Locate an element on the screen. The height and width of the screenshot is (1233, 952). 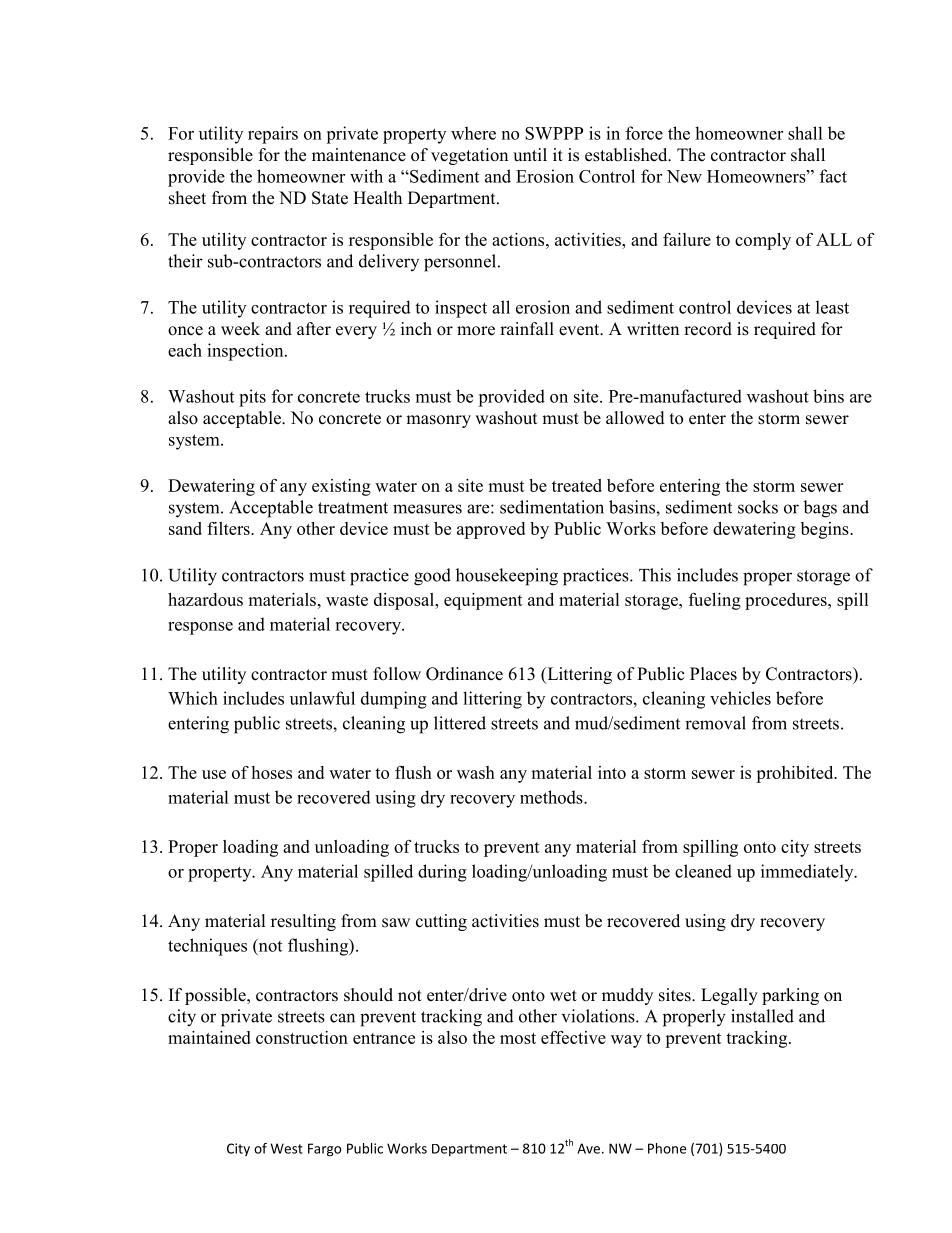
Phone is located at coordinates (667, 1148).
